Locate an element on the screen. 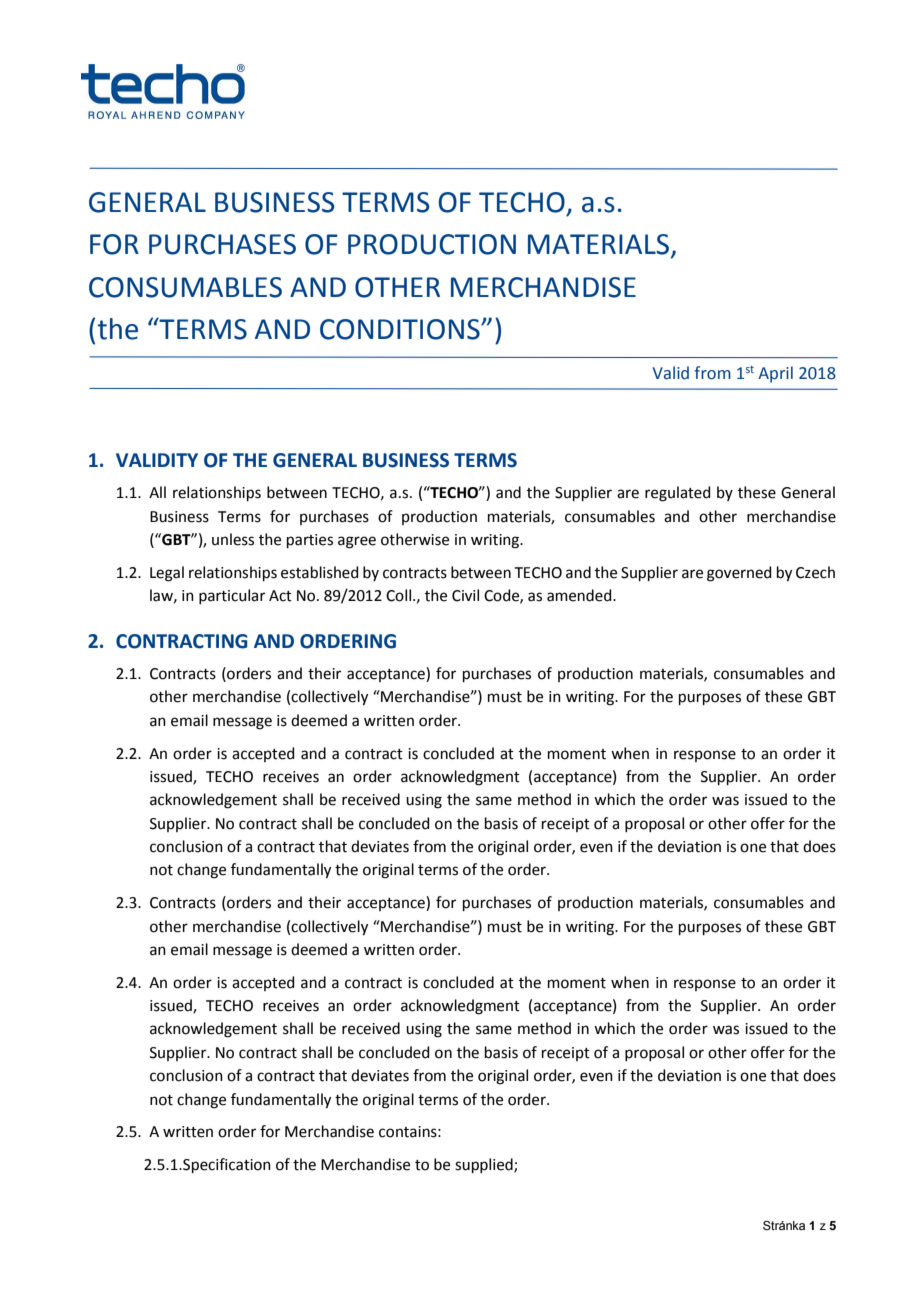  unless is located at coordinates (233, 539).
